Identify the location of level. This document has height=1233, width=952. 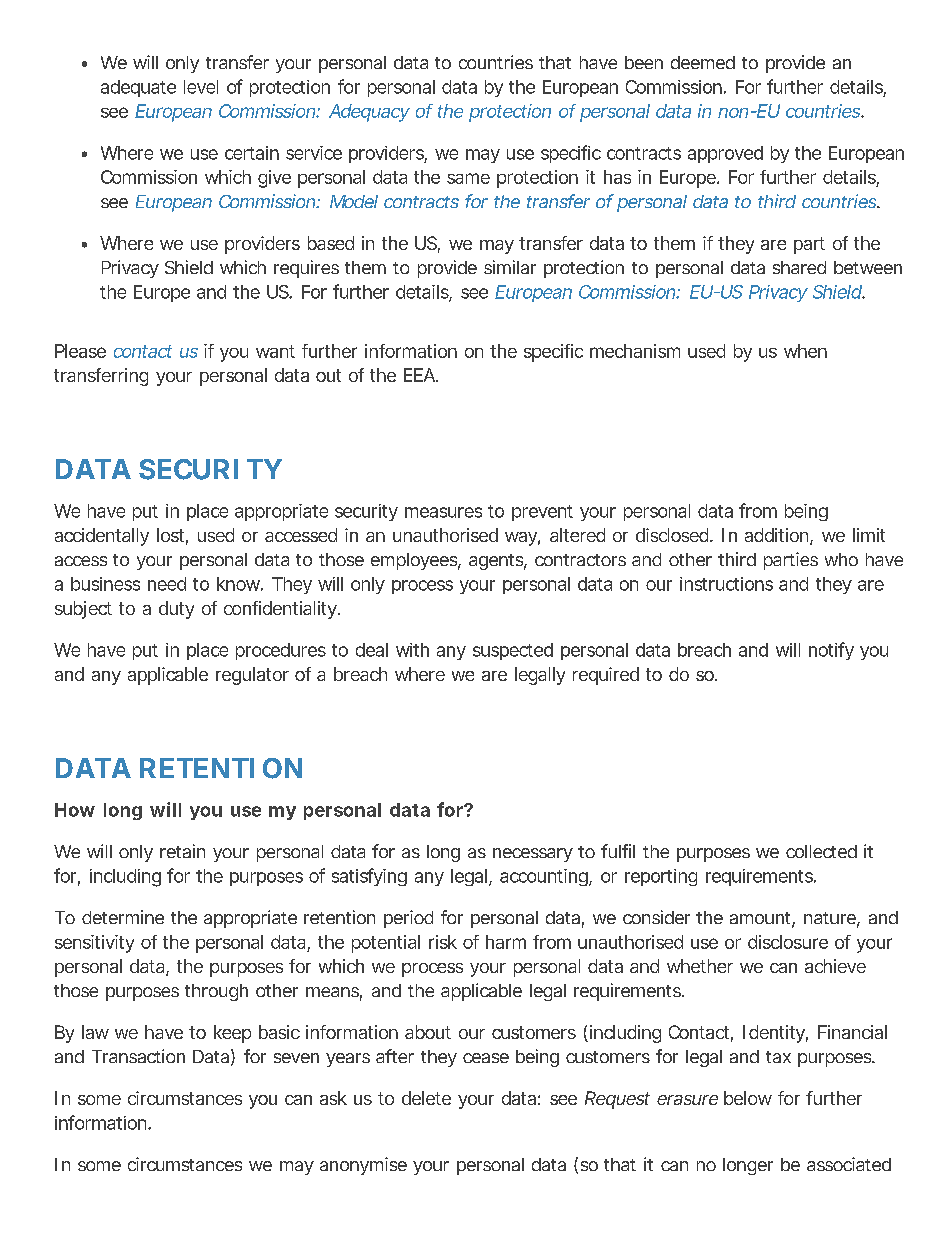
(201, 87).
